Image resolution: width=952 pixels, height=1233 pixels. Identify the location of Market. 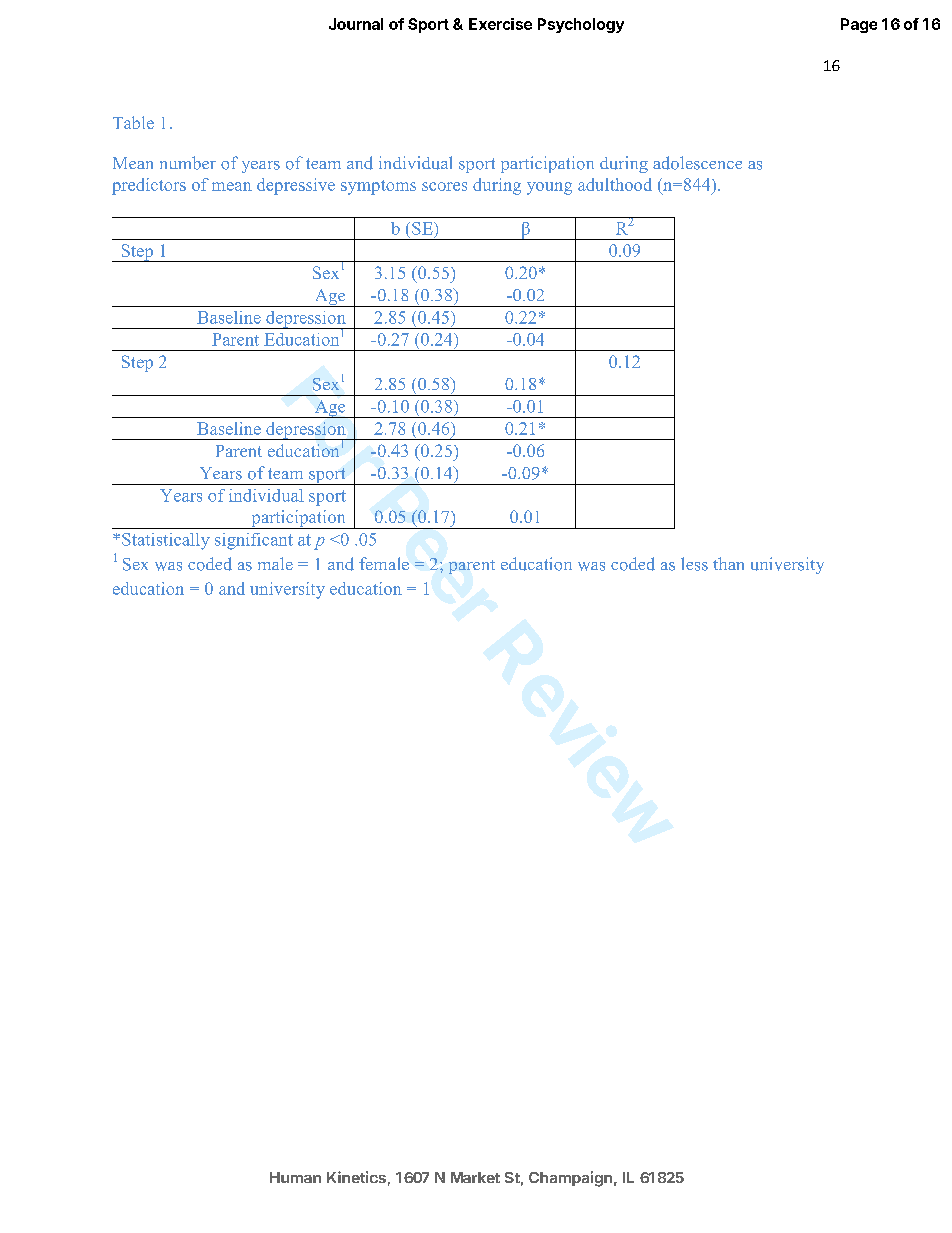
(475, 1177).
